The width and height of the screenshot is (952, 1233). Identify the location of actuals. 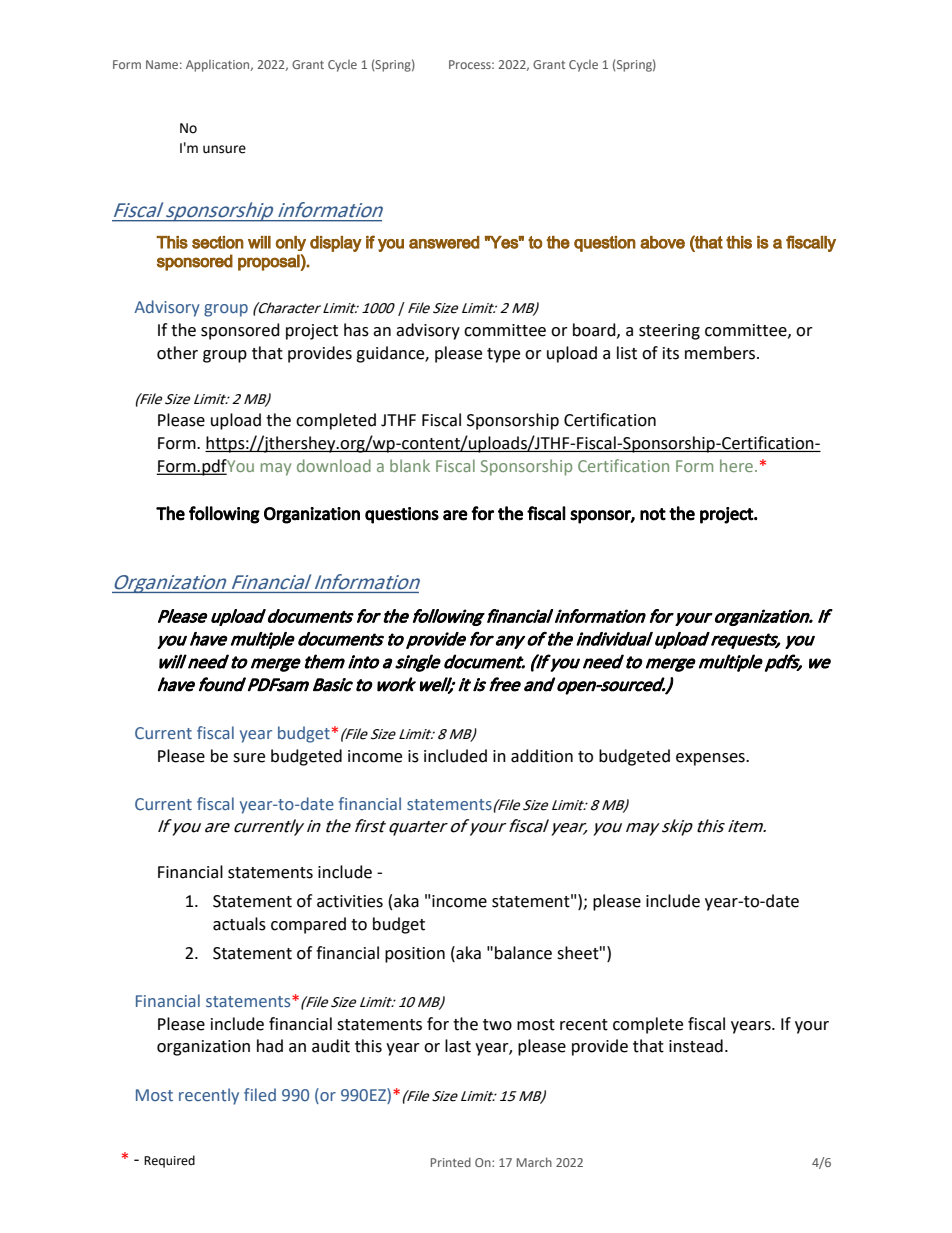
(239, 924).
